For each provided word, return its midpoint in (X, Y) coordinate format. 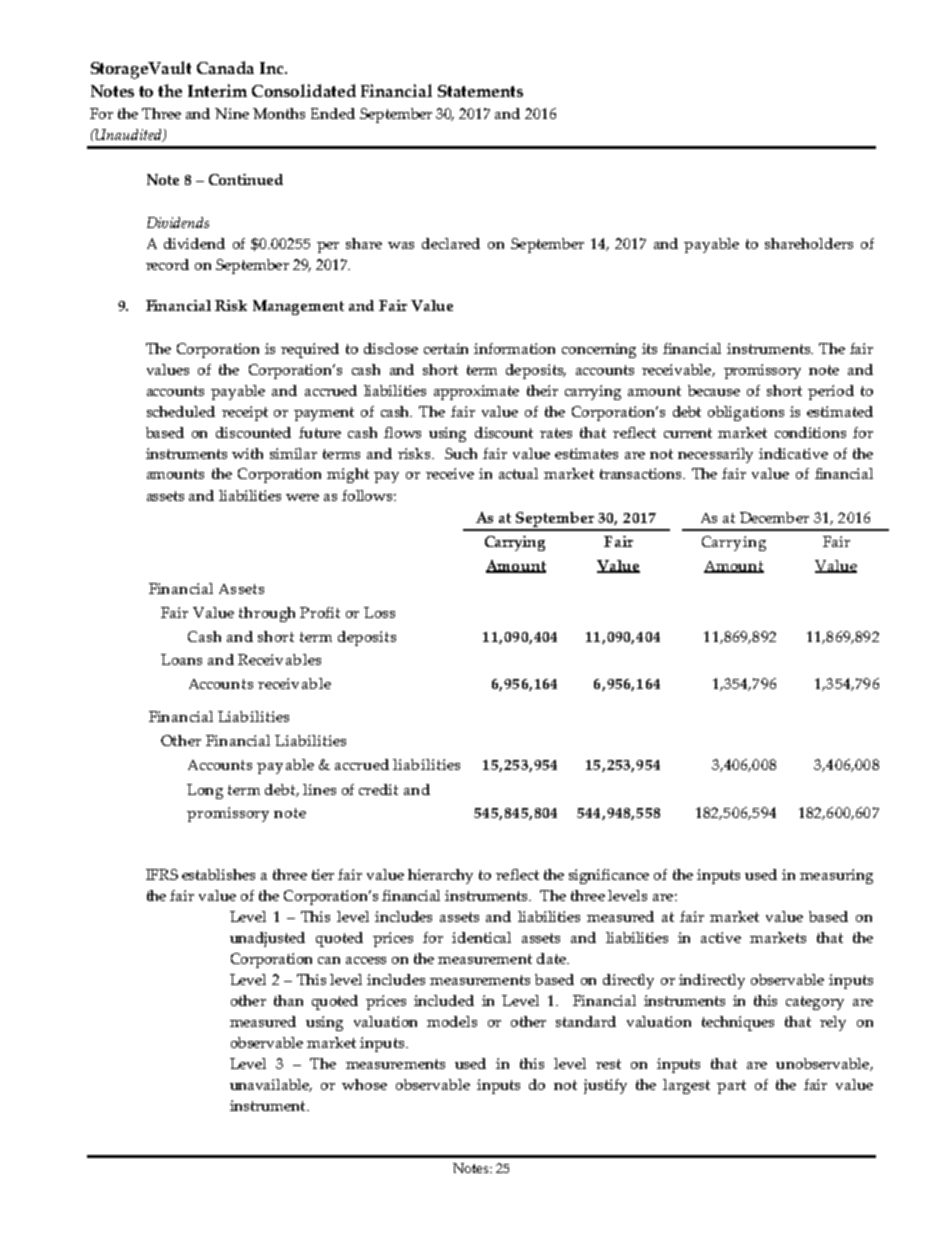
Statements (480, 91)
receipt (245, 413)
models (452, 1021)
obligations (746, 413)
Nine (232, 113)
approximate (476, 392)
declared (451, 243)
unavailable (271, 1085)
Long (205, 791)
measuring (836, 876)
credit (378, 789)
